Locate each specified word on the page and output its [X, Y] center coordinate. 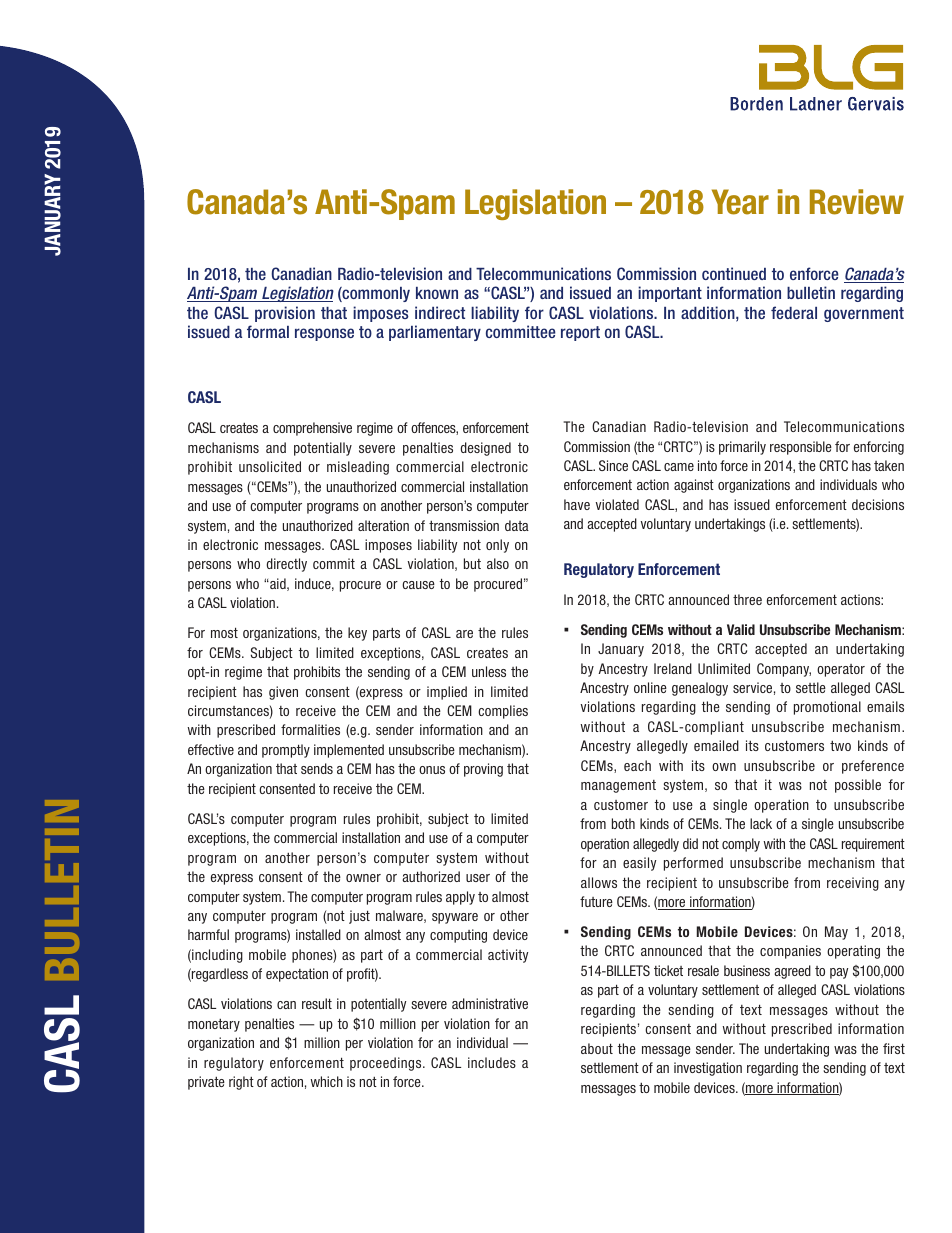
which [326, 1081]
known [437, 293]
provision [285, 314]
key [357, 634]
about [597, 1048]
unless [489, 671]
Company [784, 670]
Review [857, 202]
